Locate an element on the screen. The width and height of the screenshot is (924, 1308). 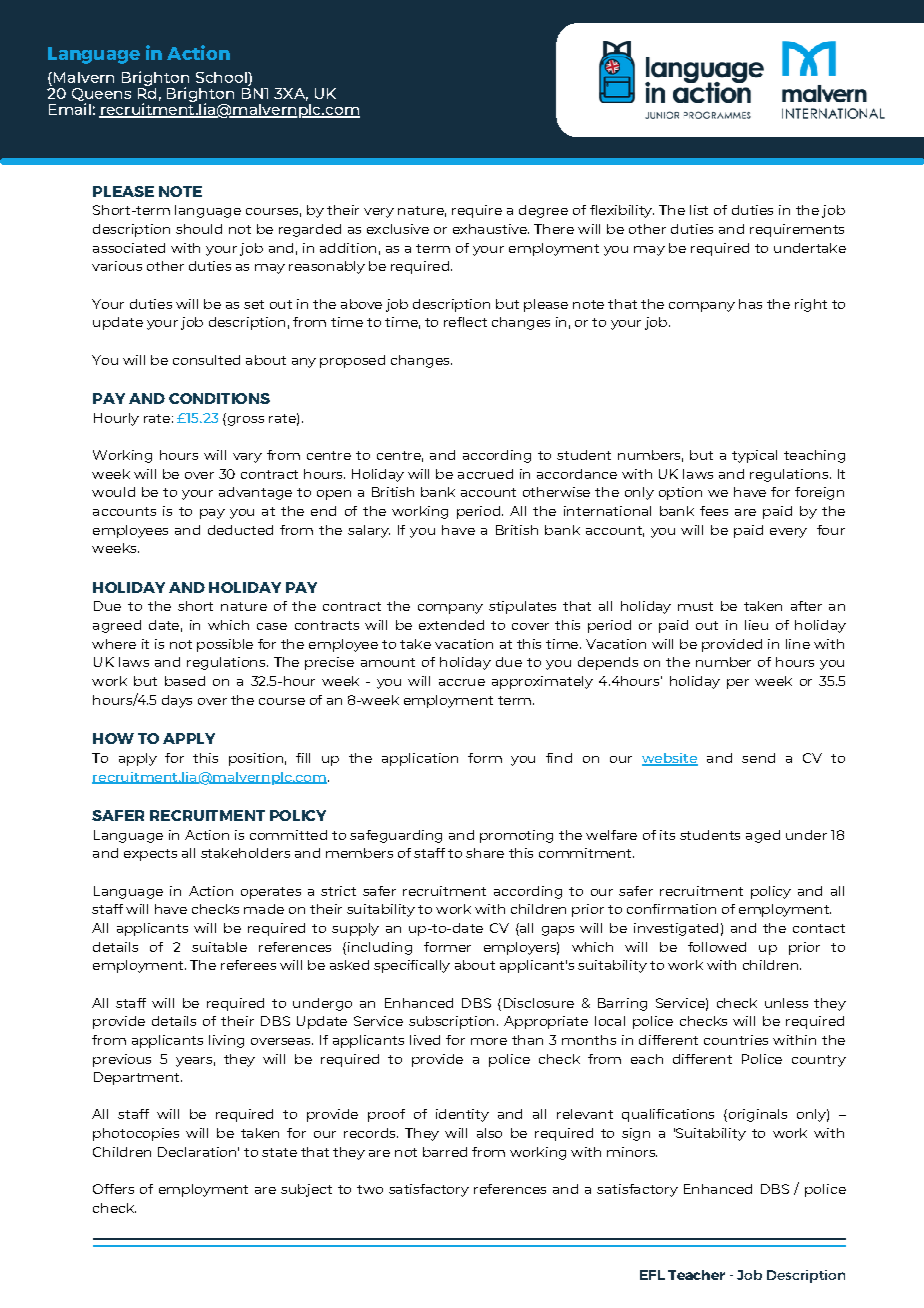
lieu is located at coordinates (756, 625).
